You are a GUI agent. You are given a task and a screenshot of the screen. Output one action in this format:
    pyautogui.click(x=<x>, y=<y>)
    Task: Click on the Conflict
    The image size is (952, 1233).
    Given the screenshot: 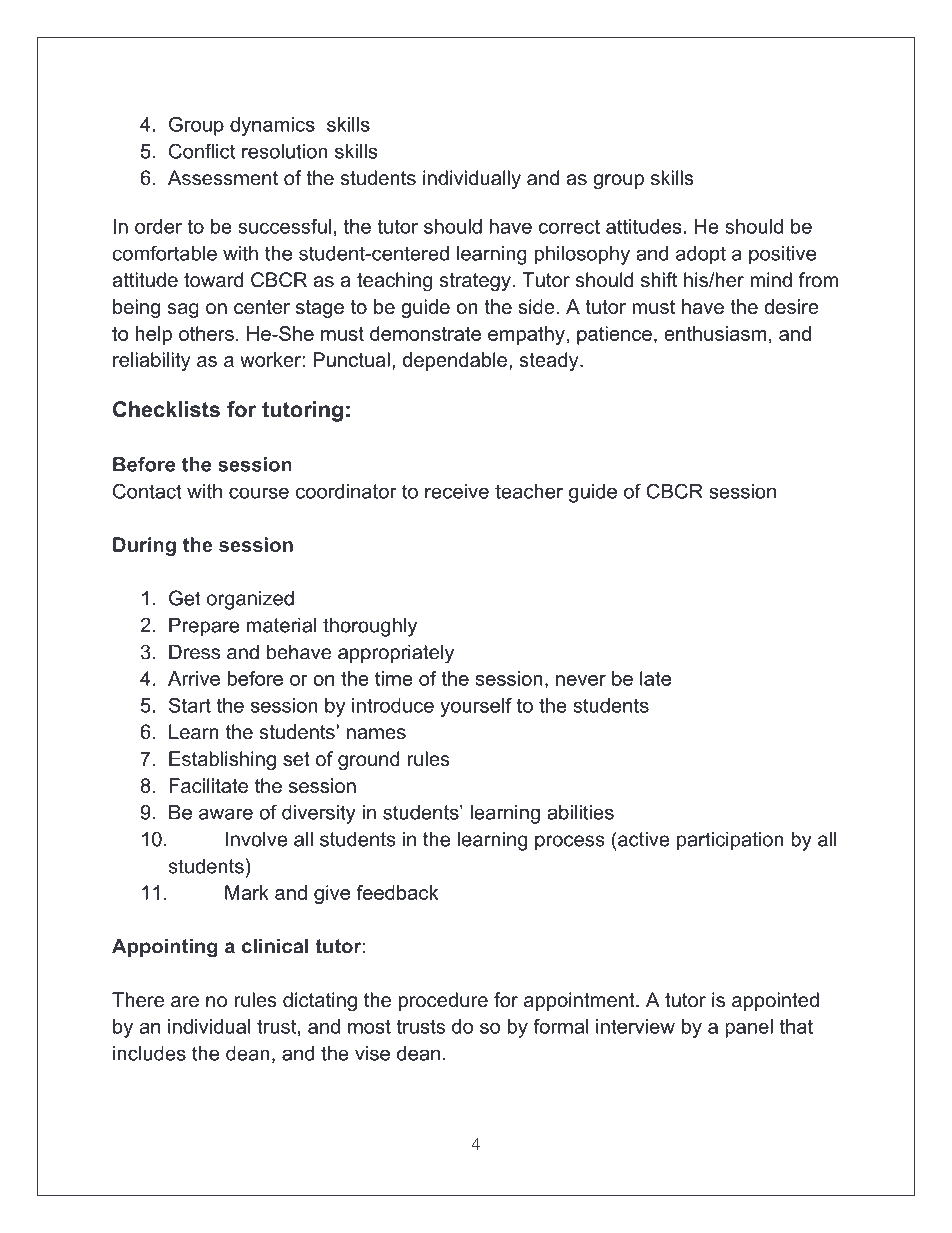 What is the action you would take?
    pyautogui.click(x=202, y=151)
